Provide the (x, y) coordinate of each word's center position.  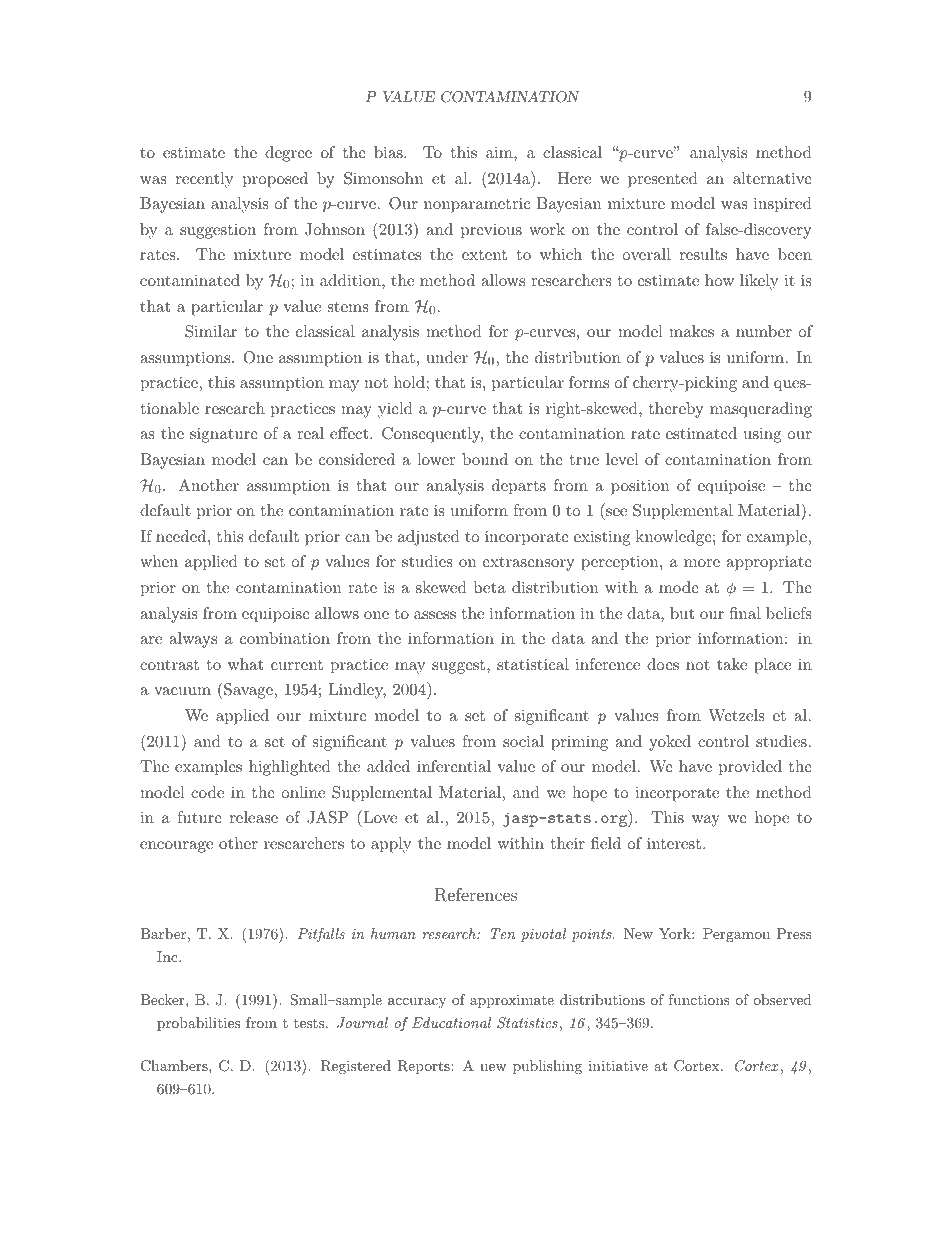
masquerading (761, 410)
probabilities (198, 1024)
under (447, 357)
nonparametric (477, 205)
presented (663, 180)
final (745, 613)
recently (204, 180)
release (254, 817)
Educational (451, 1022)
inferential (454, 766)
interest (674, 843)
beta (490, 587)
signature (224, 435)
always (193, 640)
